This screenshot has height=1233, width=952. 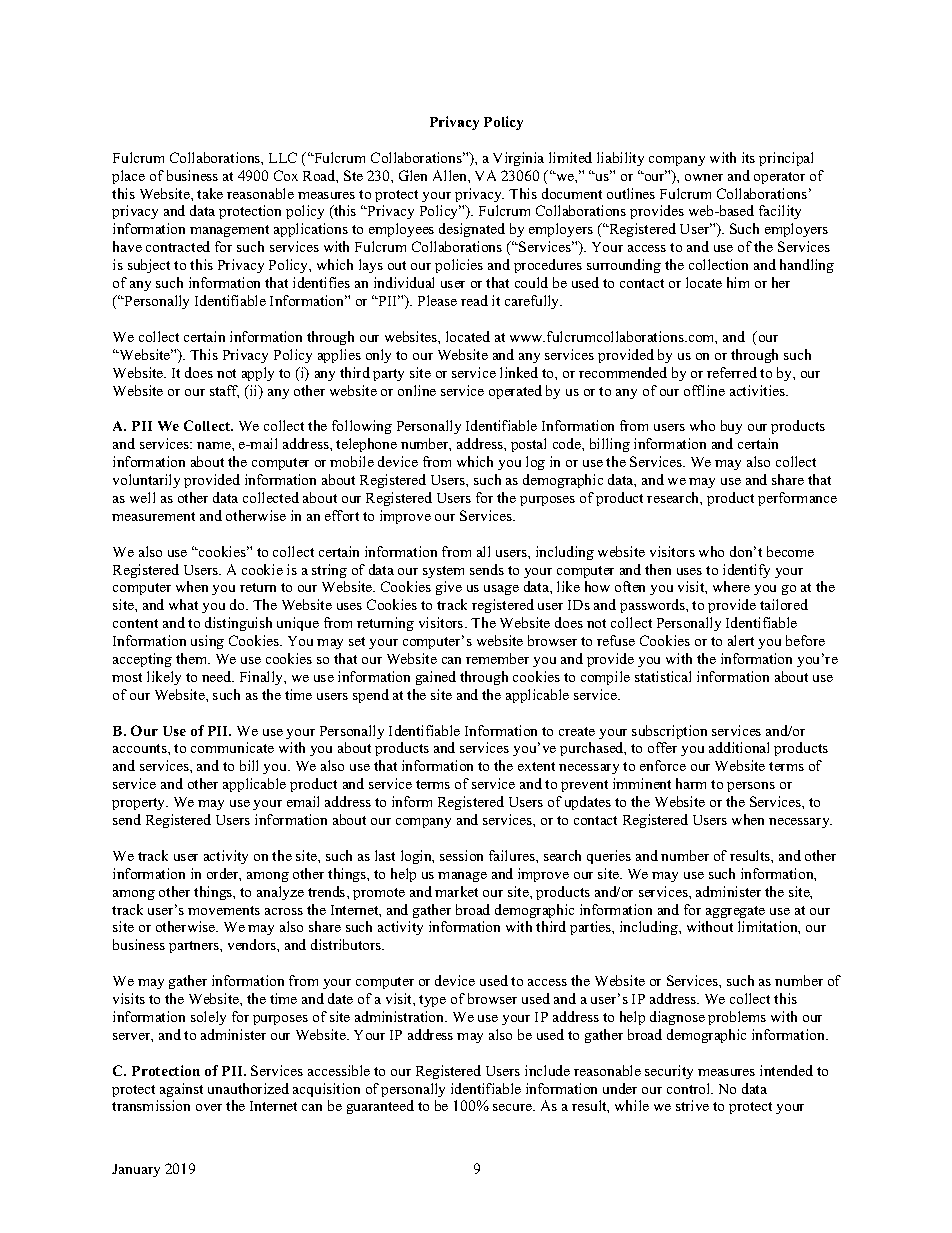 I want to click on take, so click(x=210, y=193).
